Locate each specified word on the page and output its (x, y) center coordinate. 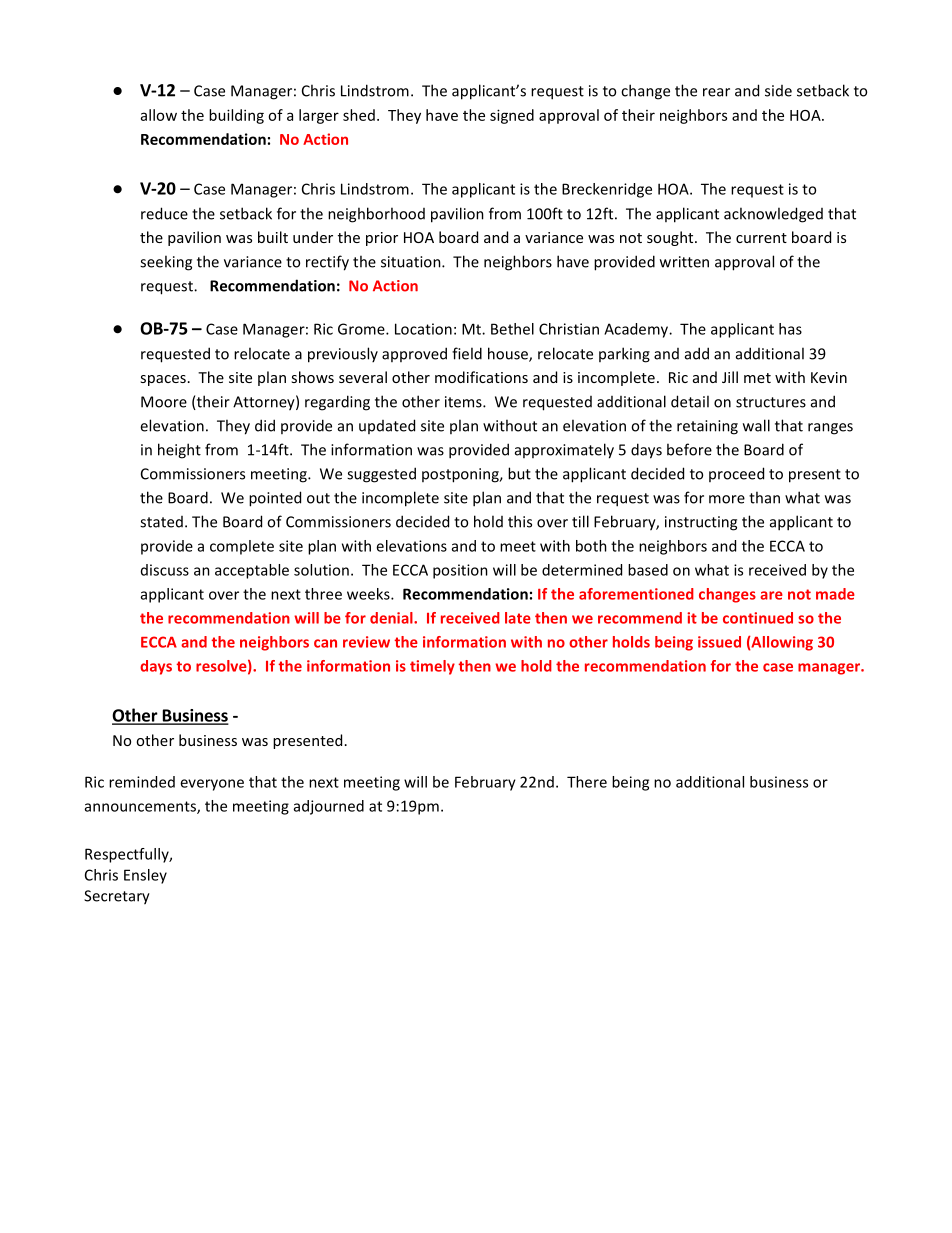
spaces (163, 380)
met (757, 378)
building (236, 116)
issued (719, 642)
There (587, 782)
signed (512, 116)
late (518, 618)
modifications (481, 377)
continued (758, 618)
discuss (165, 570)
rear (716, 92)
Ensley (145, 876)
